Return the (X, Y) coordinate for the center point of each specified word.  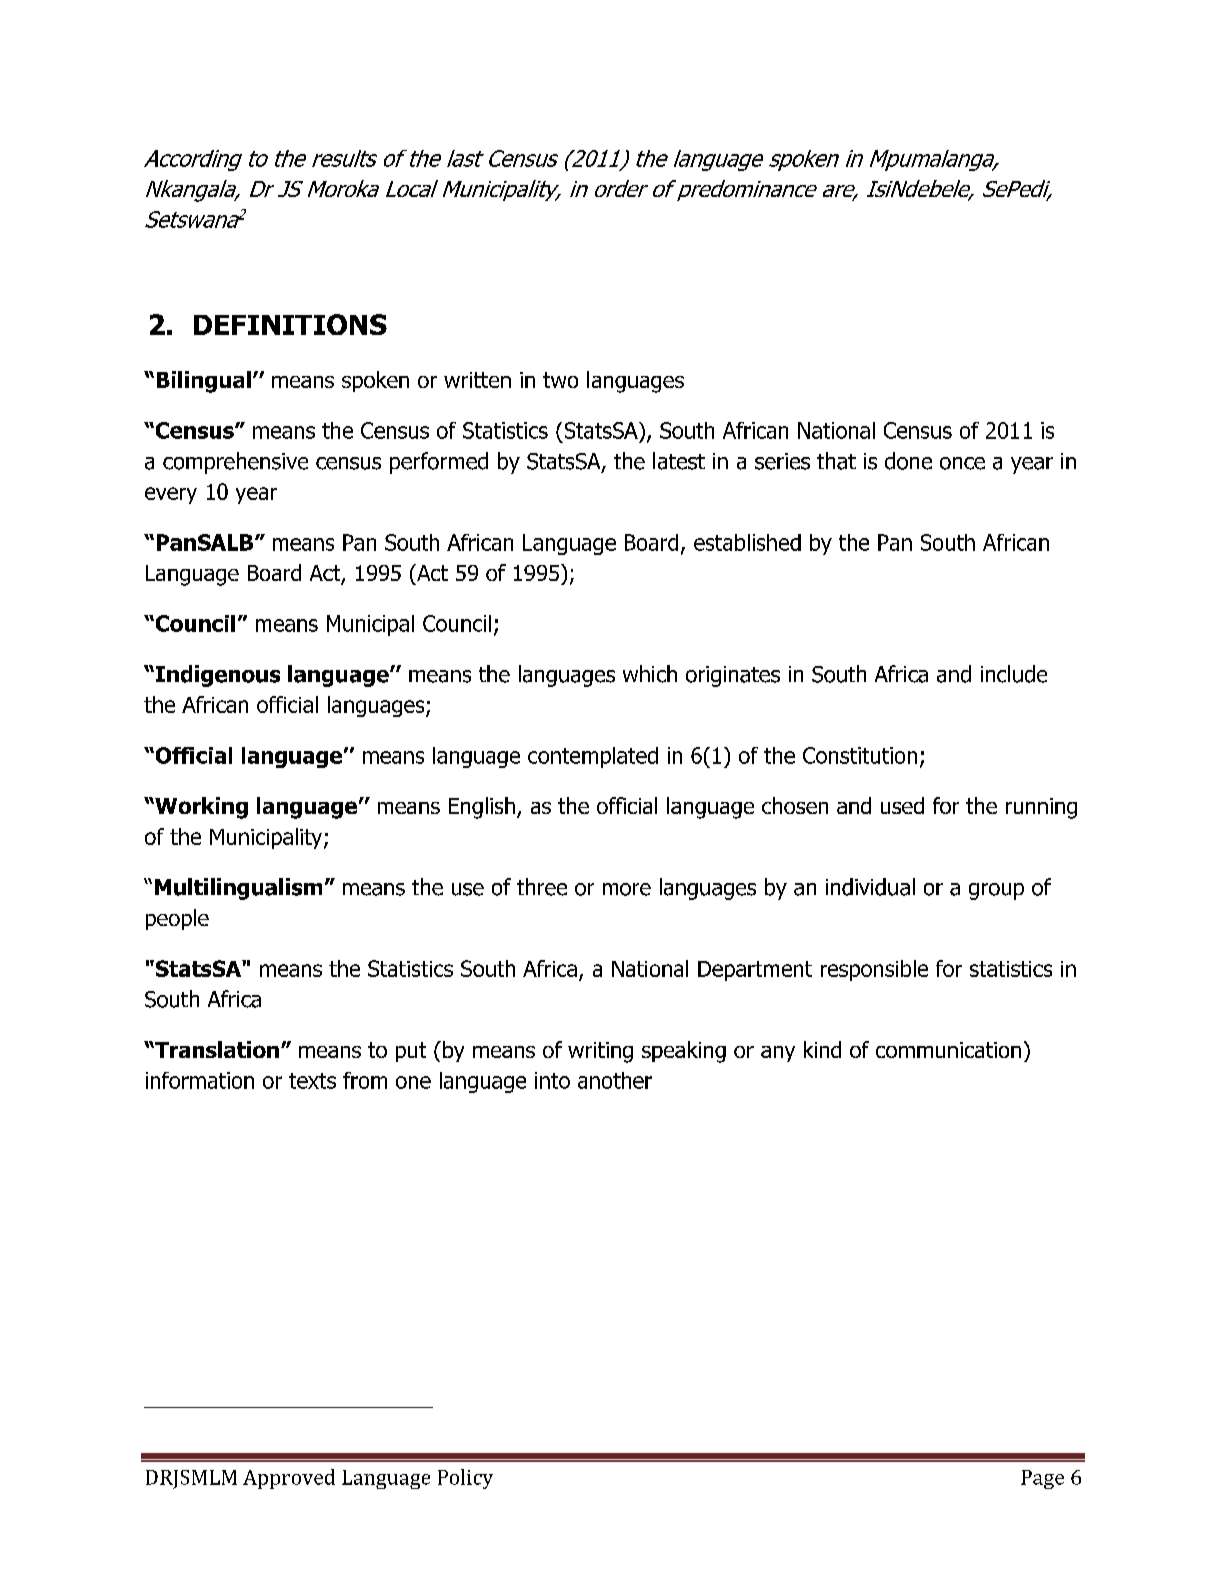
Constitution (860, 755)
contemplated (593, 757)
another (615, 1080)
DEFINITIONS (290, 324)
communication (948, 1050)
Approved (289, 1479)
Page (1042, 1479)
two (560, 380)
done (908, 461)
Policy (465, 1479)
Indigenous (218, 676)
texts (312, 1081)
